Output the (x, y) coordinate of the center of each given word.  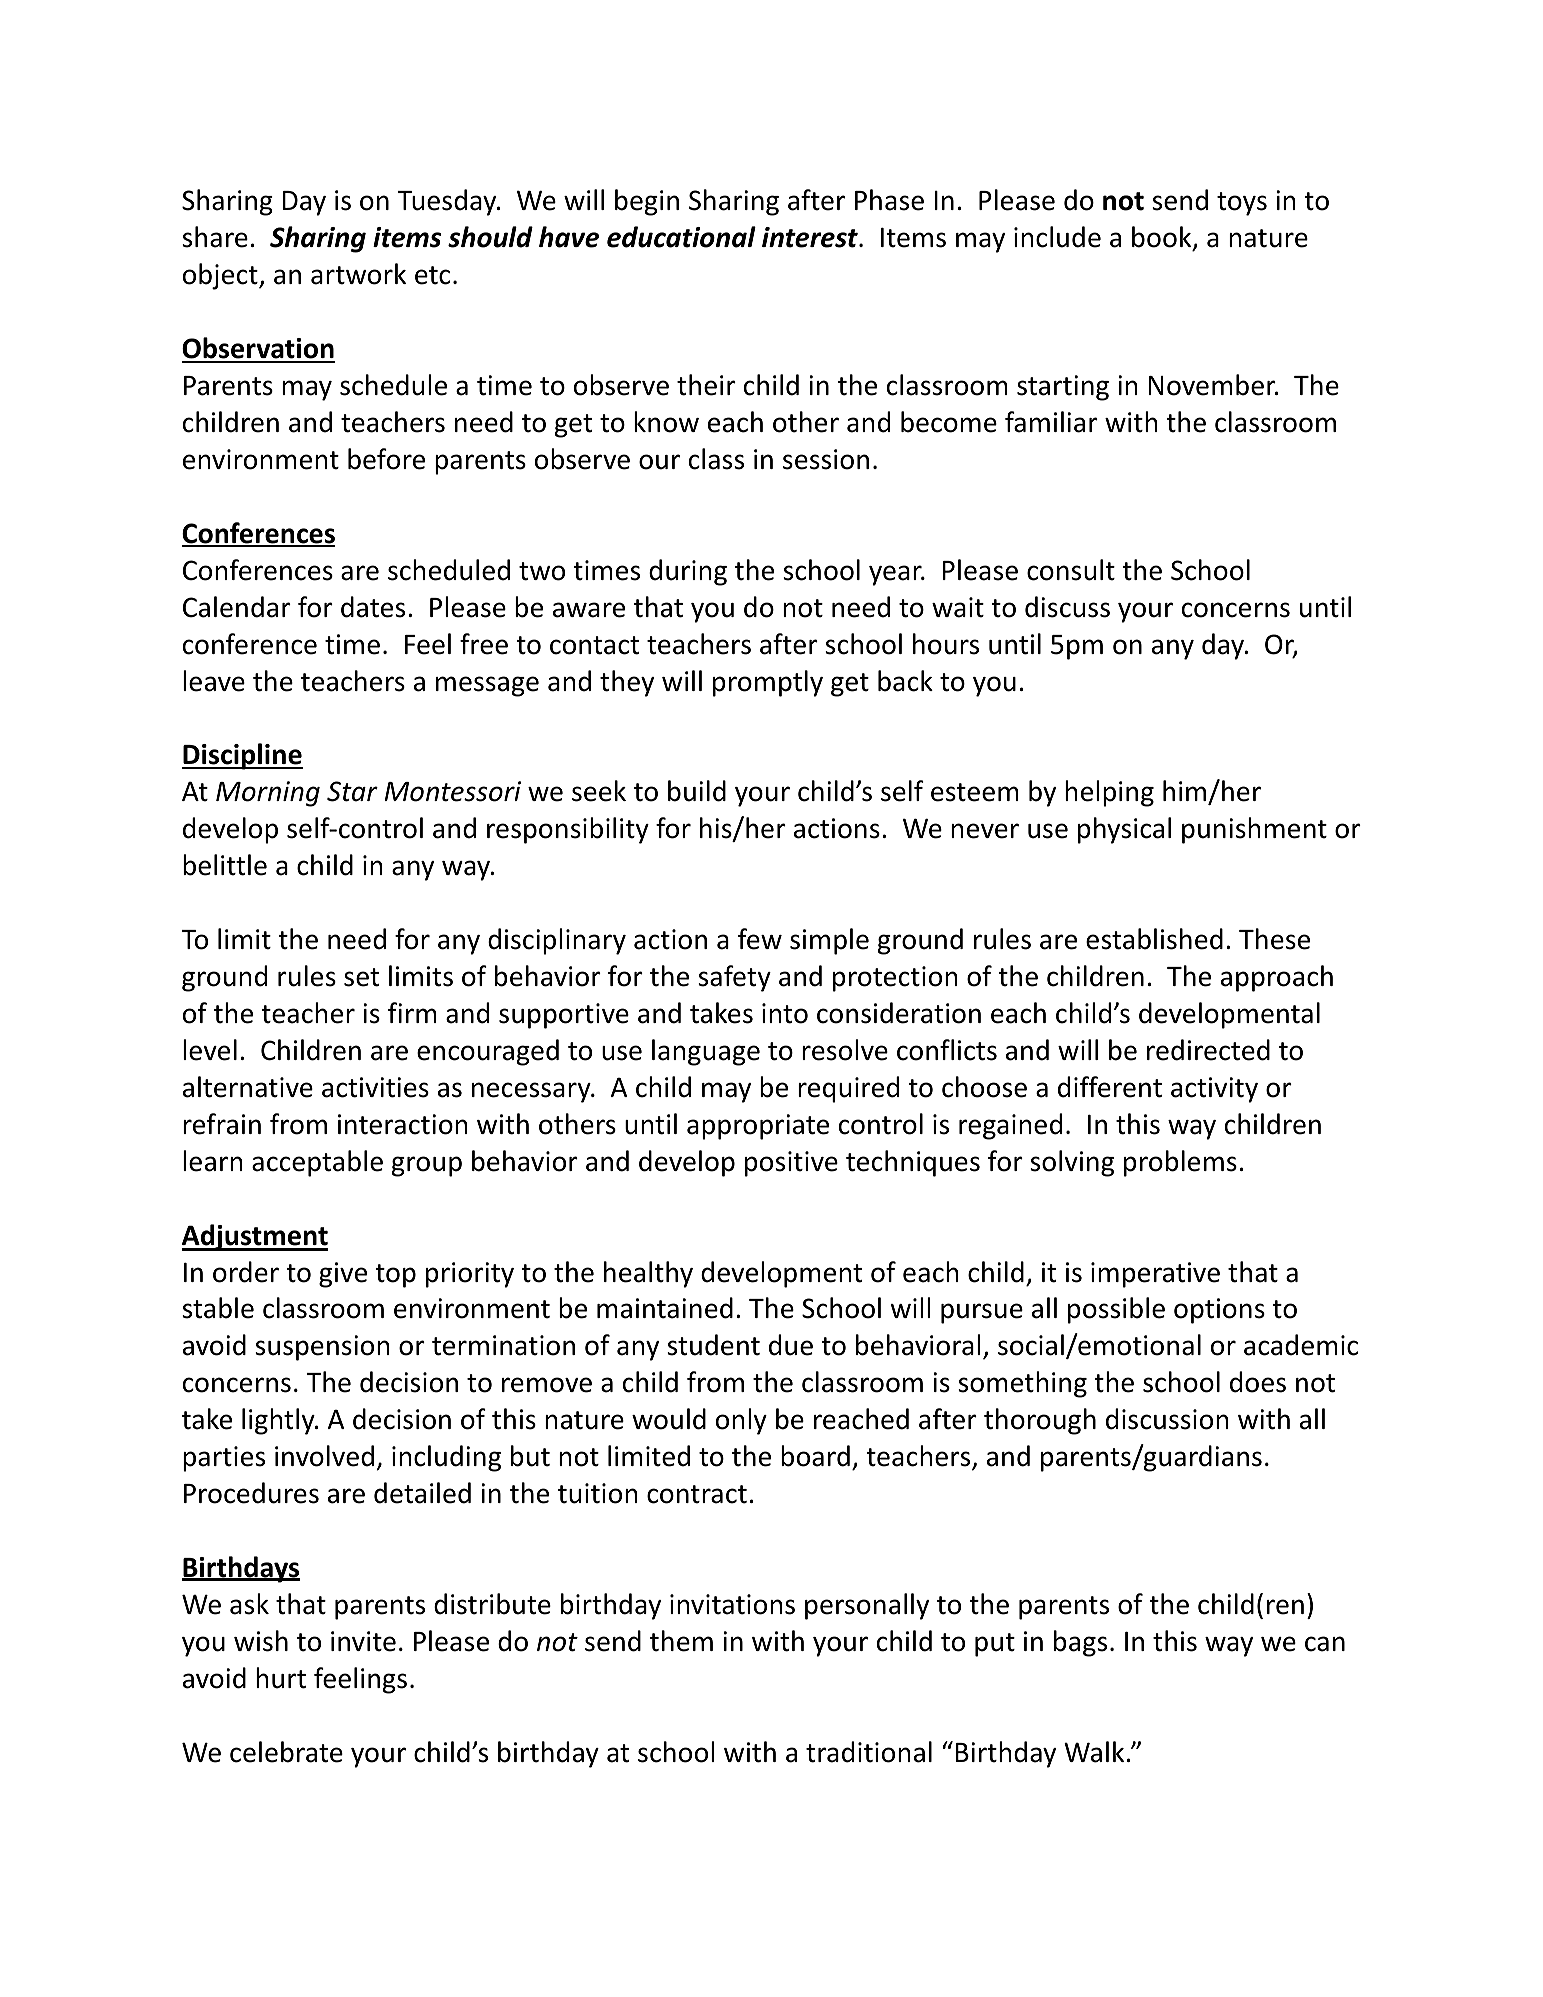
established (1154, 939)
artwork (358, 274)
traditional (869, 1752)
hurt (281, 1678)
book (1163, 238)
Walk (1094, 1752)
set (361, 977)
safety (734, 978)
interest (811, 237)
